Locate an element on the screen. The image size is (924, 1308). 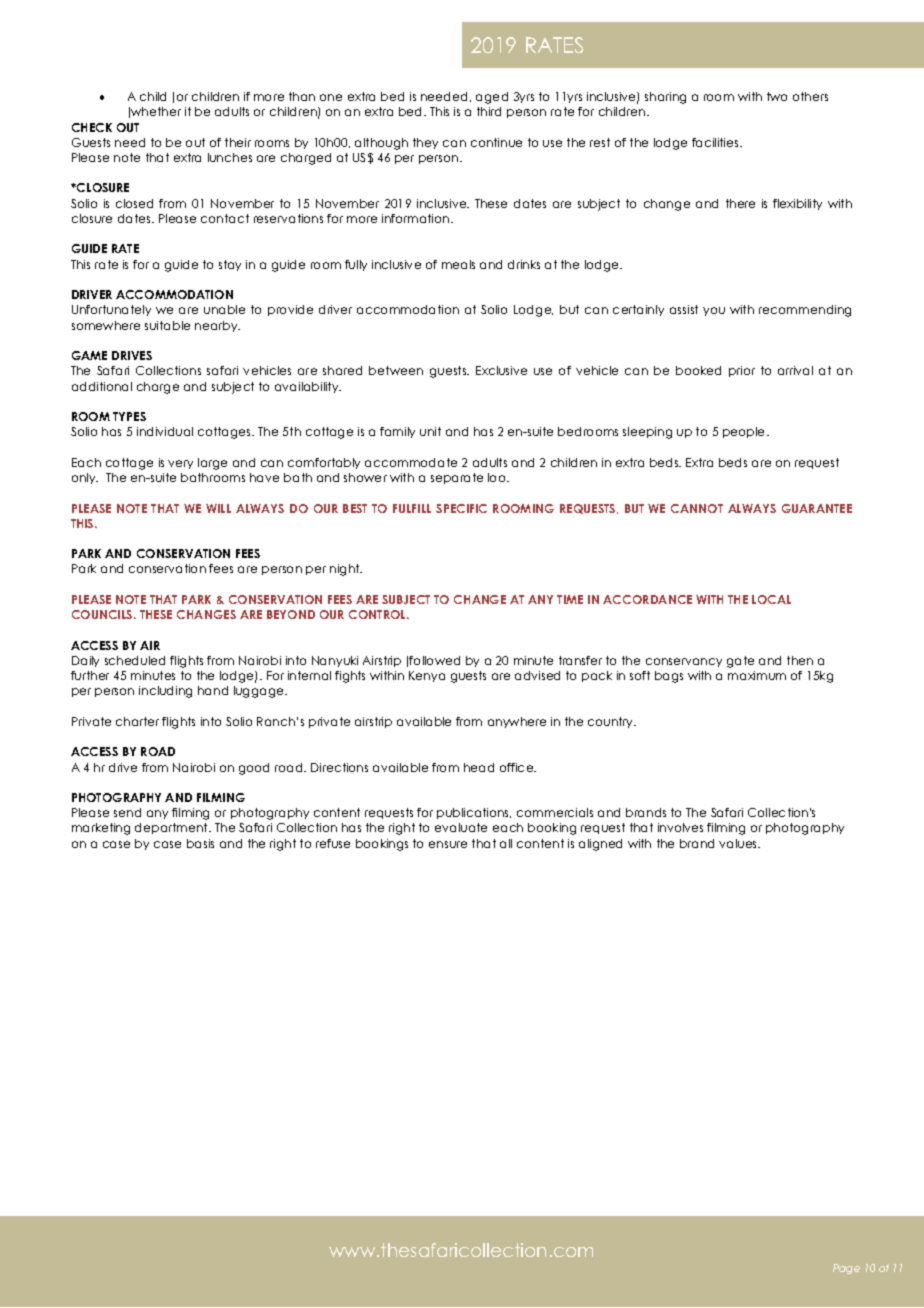
including is located at coordinates (165, 692).
